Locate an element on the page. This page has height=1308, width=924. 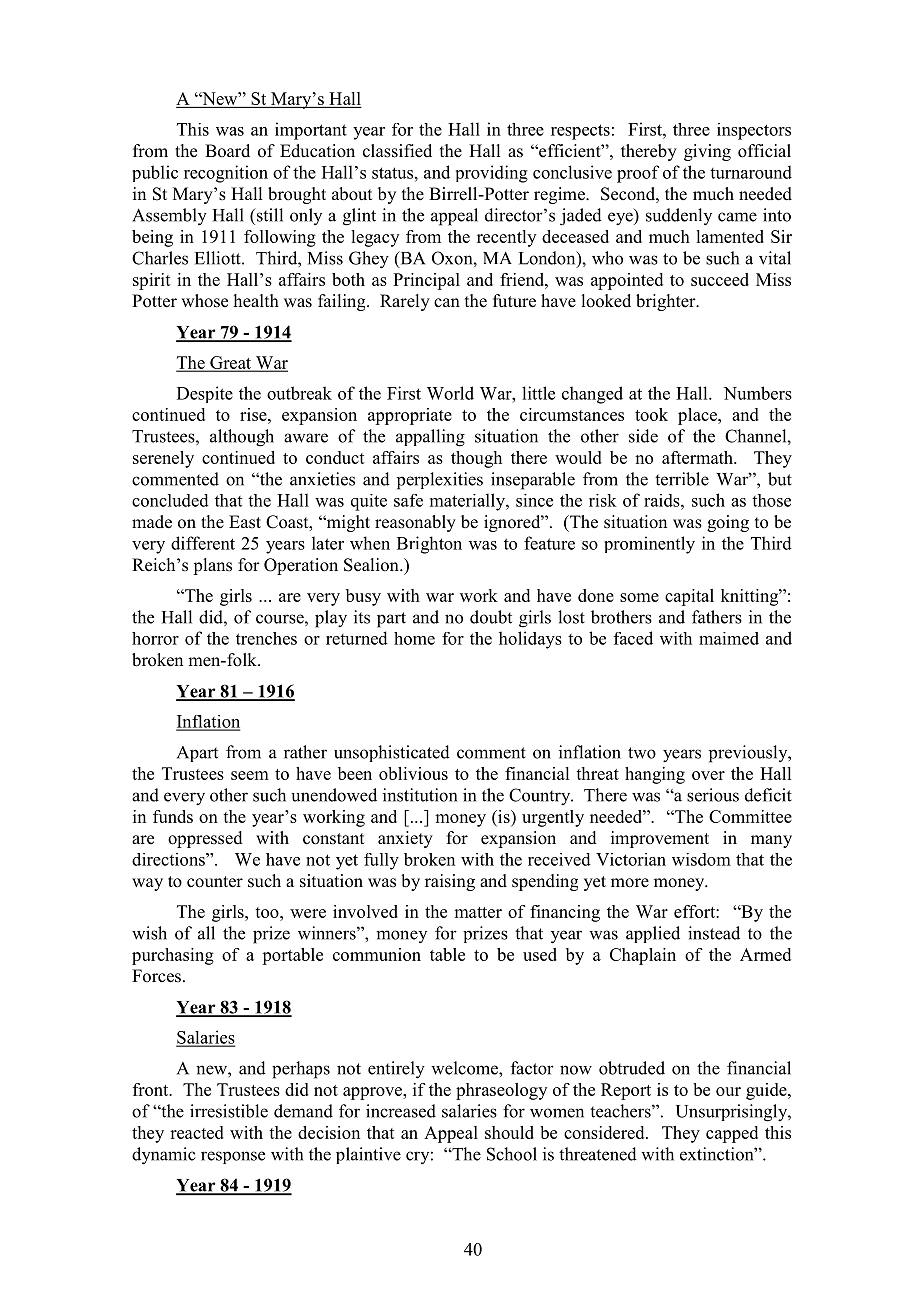
maimed is located at coordinates (729, 638).
